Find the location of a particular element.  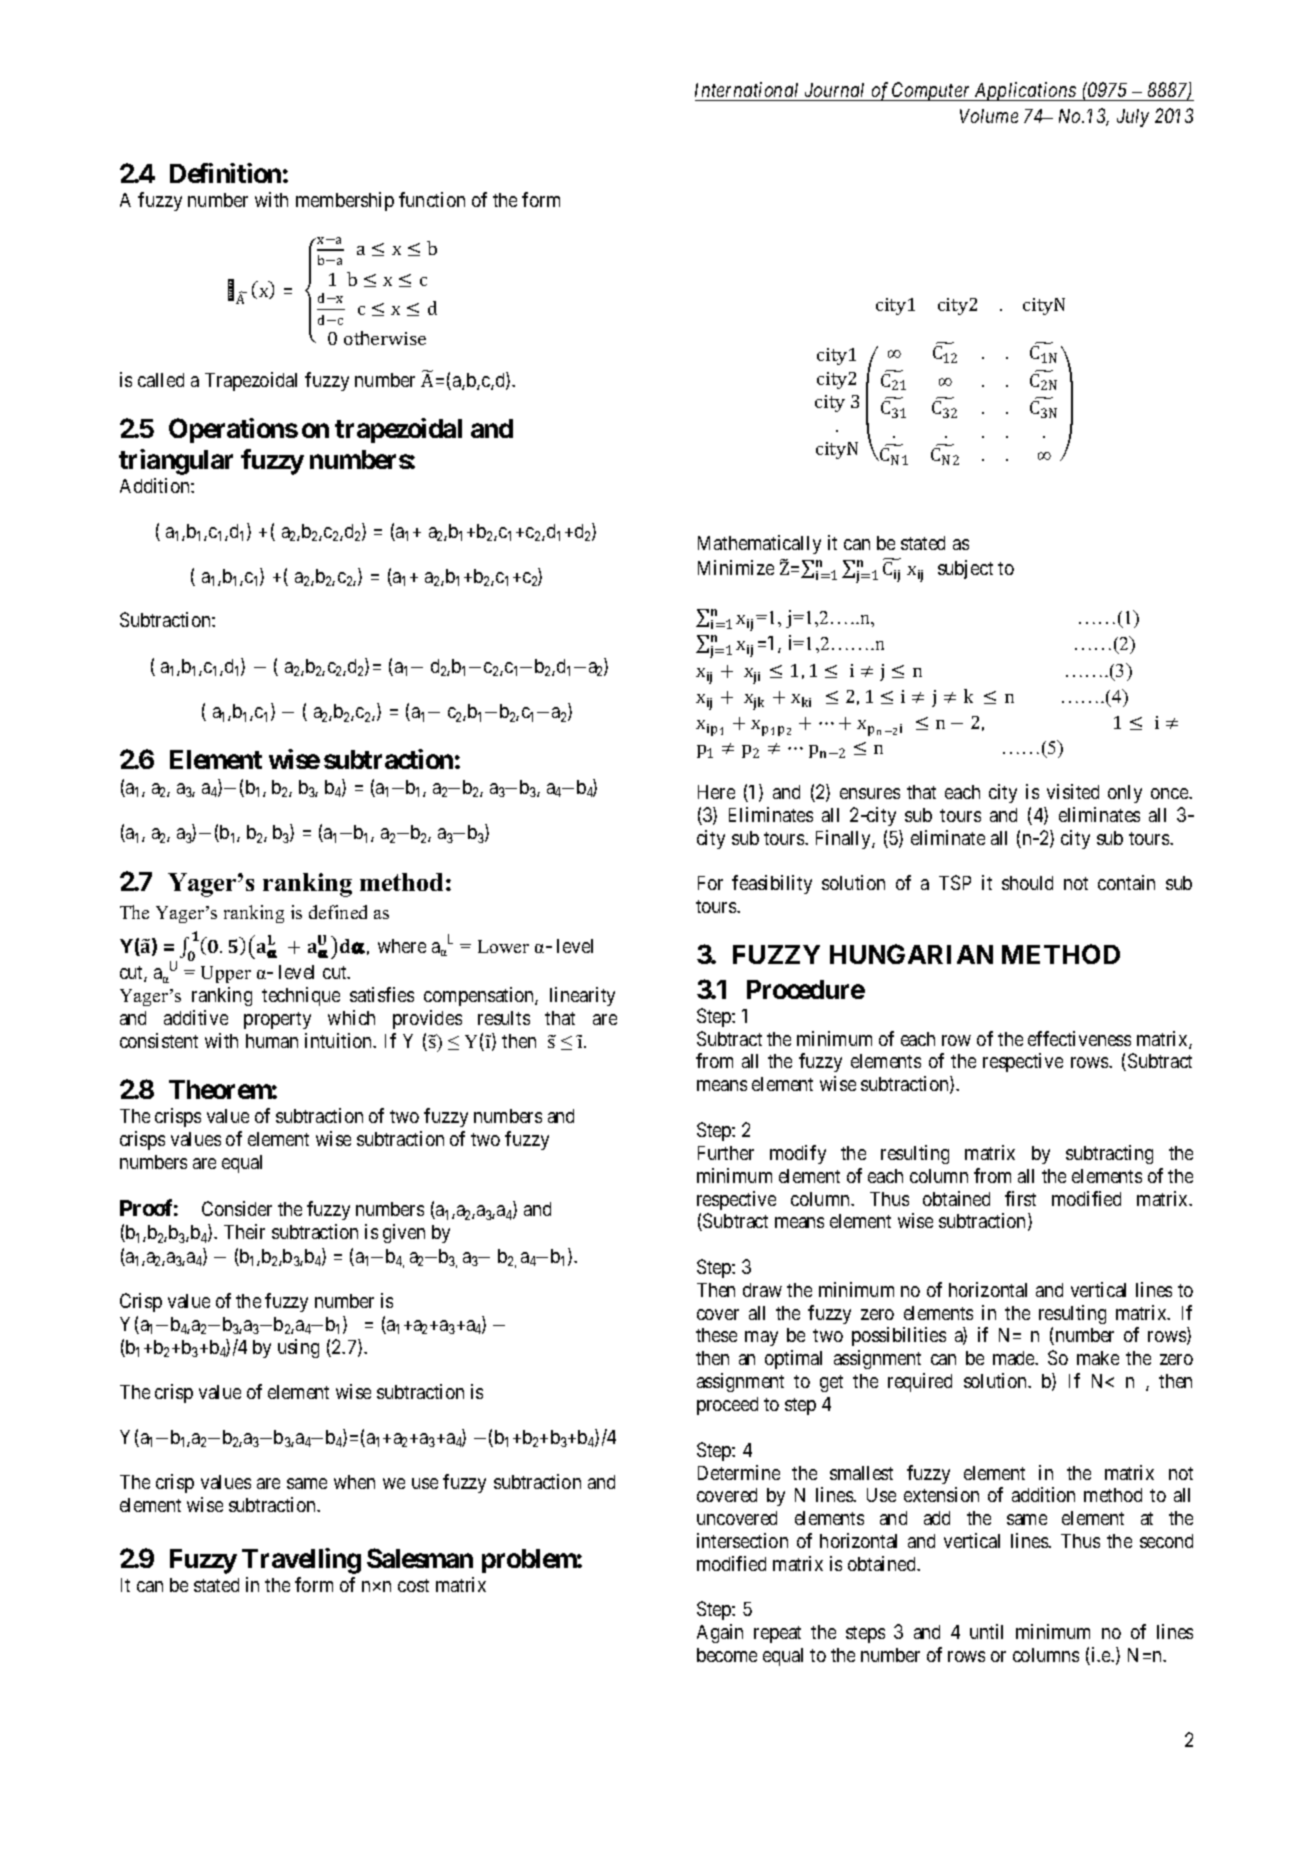

subject is located at coordinates (965, 569).
